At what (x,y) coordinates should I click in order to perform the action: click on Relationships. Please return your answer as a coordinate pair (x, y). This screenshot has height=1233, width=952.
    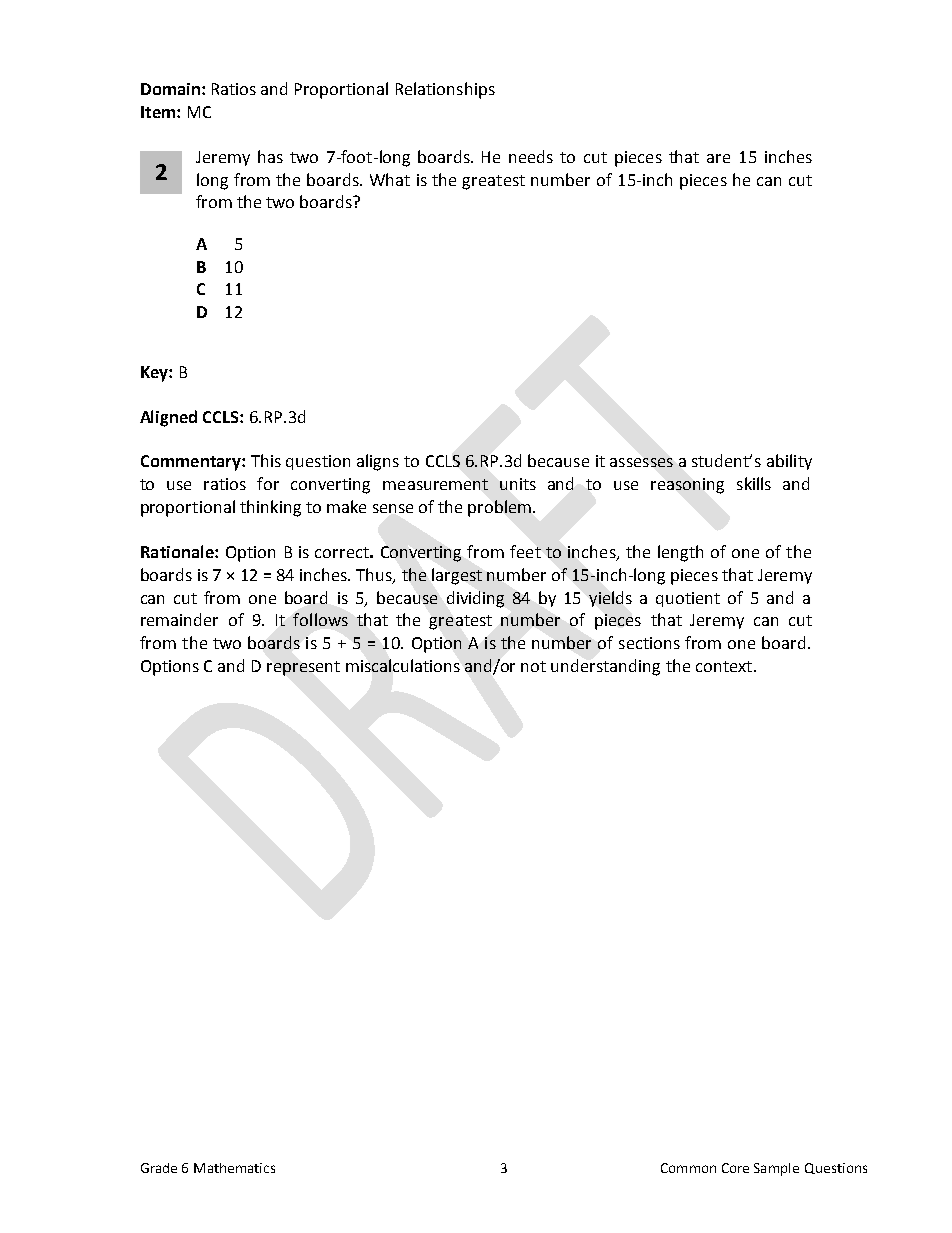
    Looking at the image, I should click on (445, 90).
